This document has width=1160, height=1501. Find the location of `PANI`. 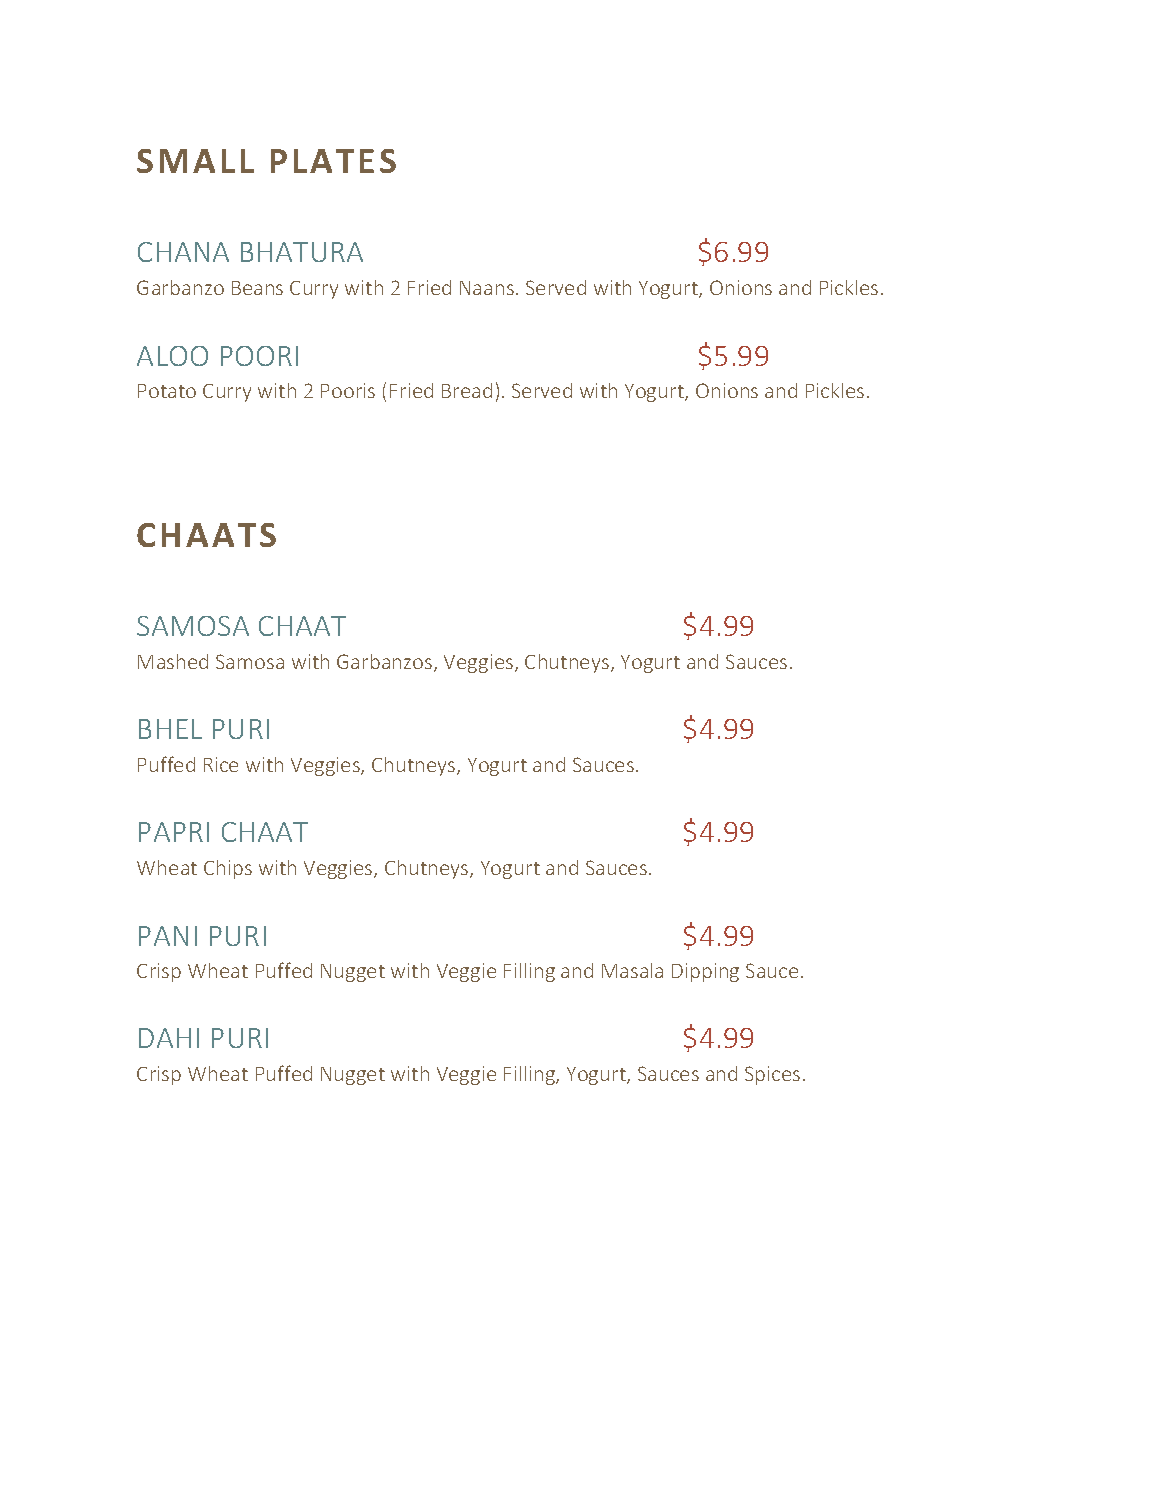

PANI is located at coordinates (168, 936).
